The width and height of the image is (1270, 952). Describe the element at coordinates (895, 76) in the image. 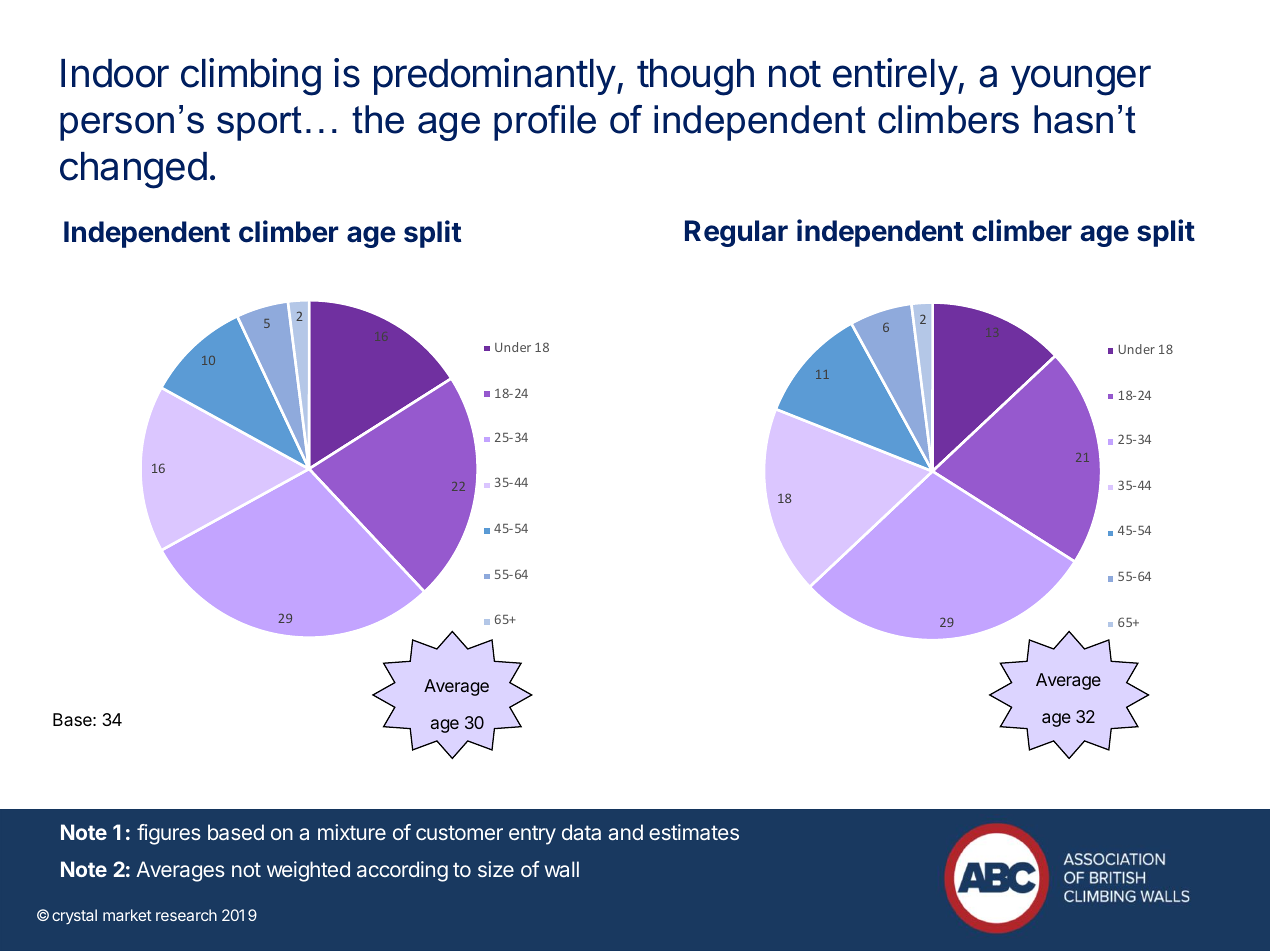

I see `entirely` at that location.
